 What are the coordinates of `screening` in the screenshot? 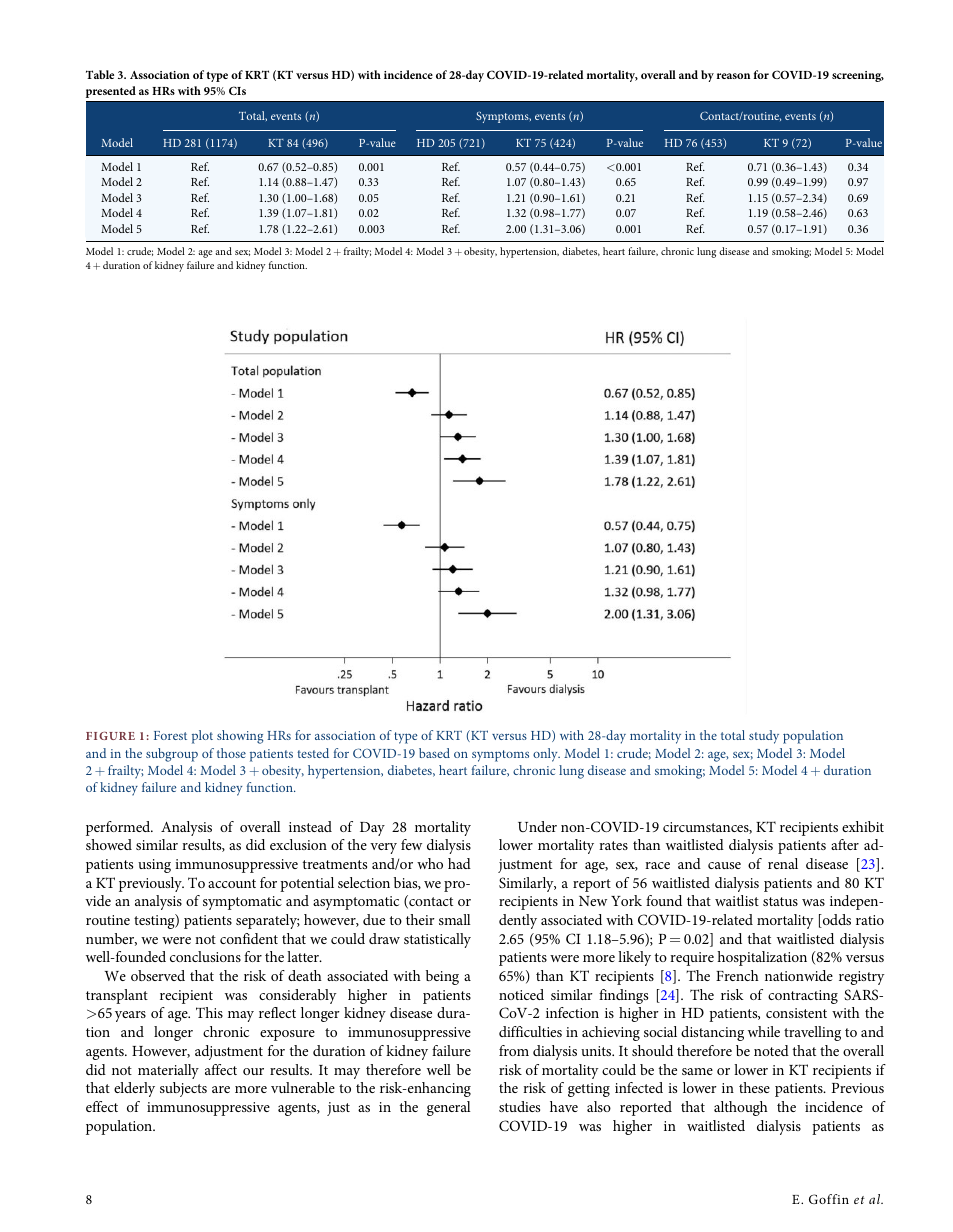 It's located at (858, 76).
